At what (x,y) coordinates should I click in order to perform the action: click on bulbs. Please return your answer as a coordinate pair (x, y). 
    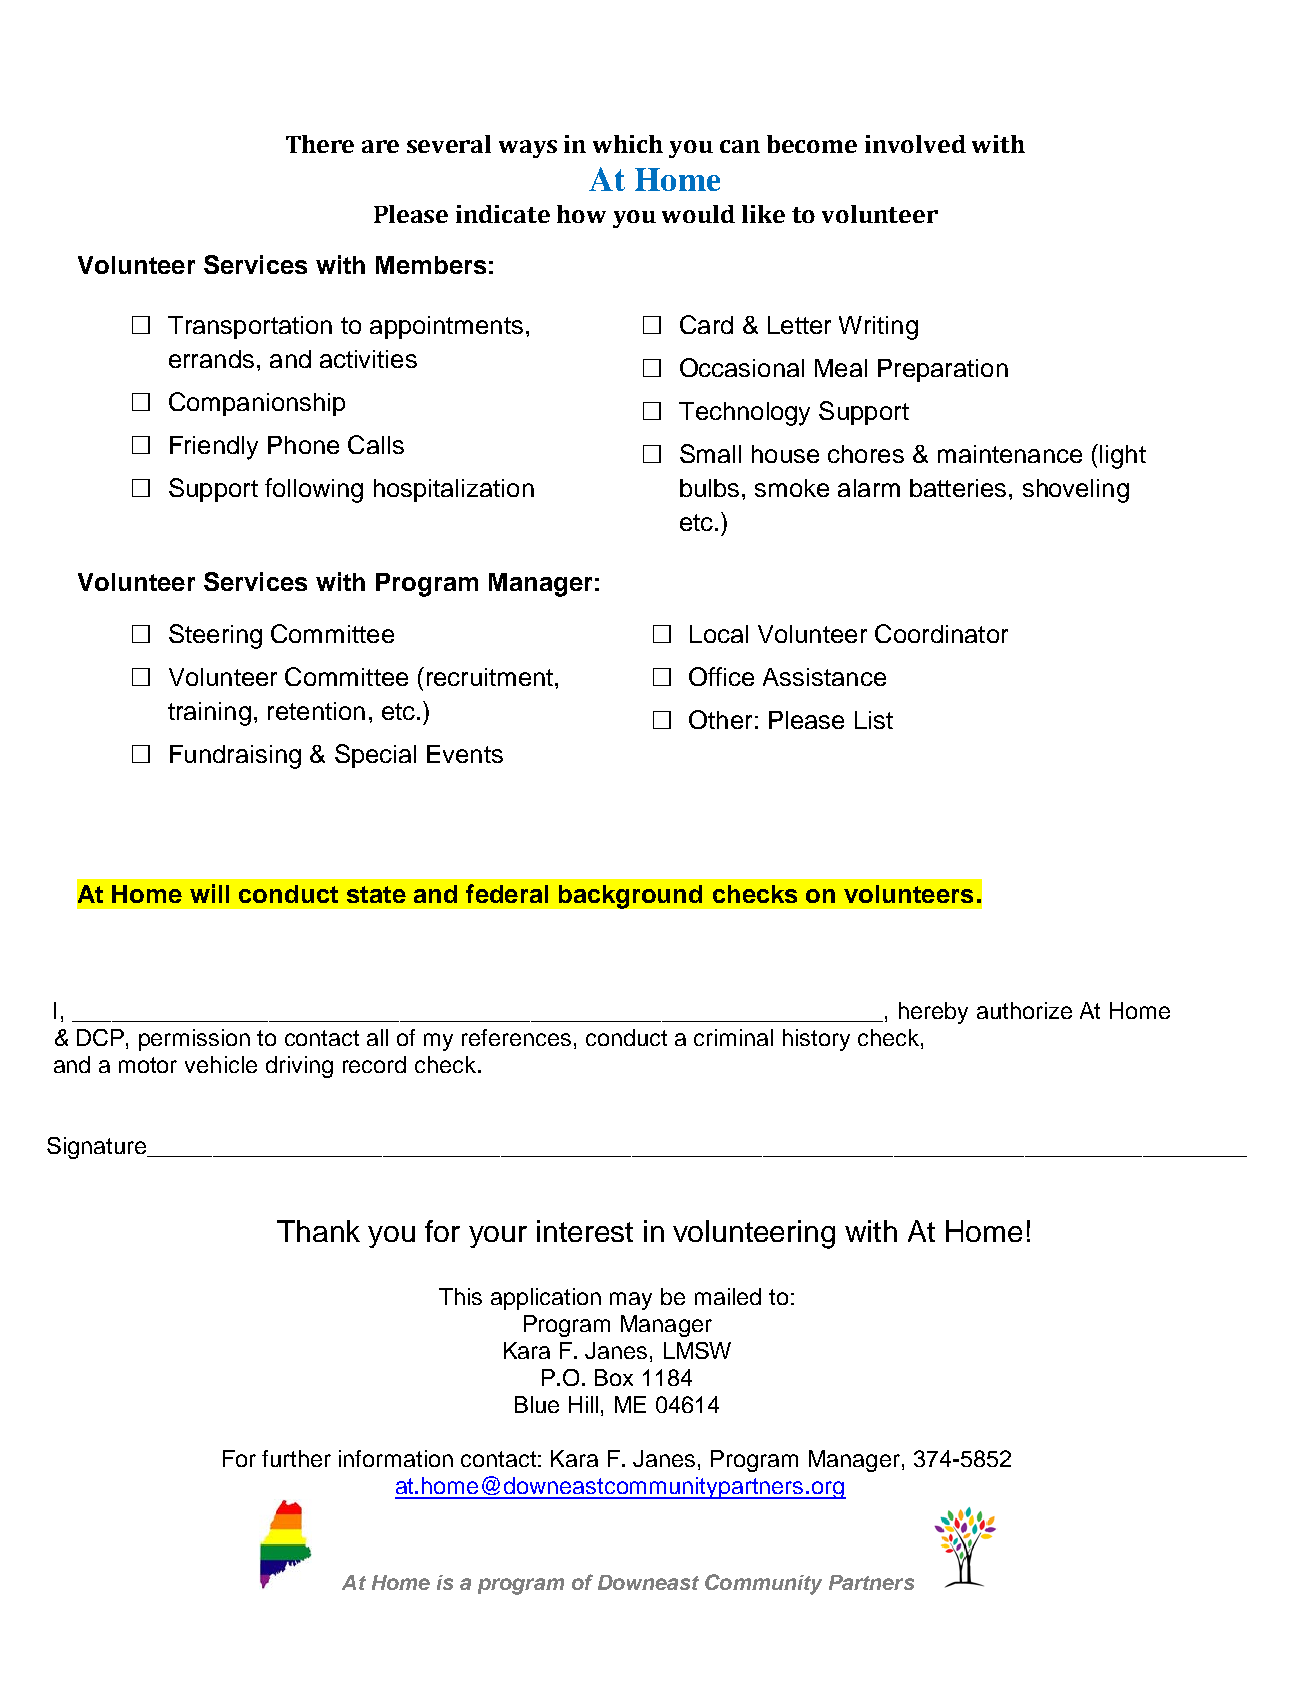
    Looking at the image, I should click on (709, 488).
